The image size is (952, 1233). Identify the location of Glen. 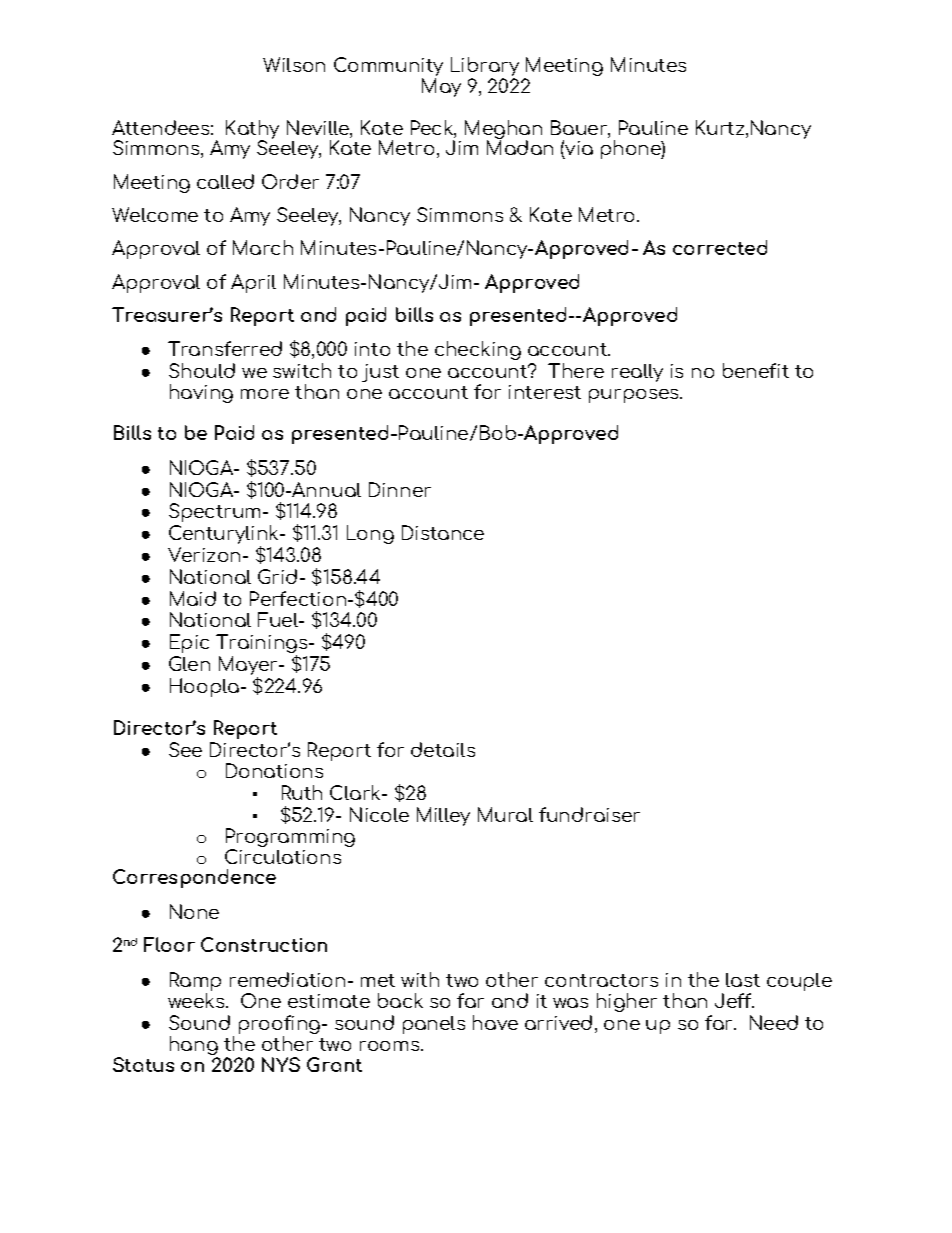
(189, 663).
